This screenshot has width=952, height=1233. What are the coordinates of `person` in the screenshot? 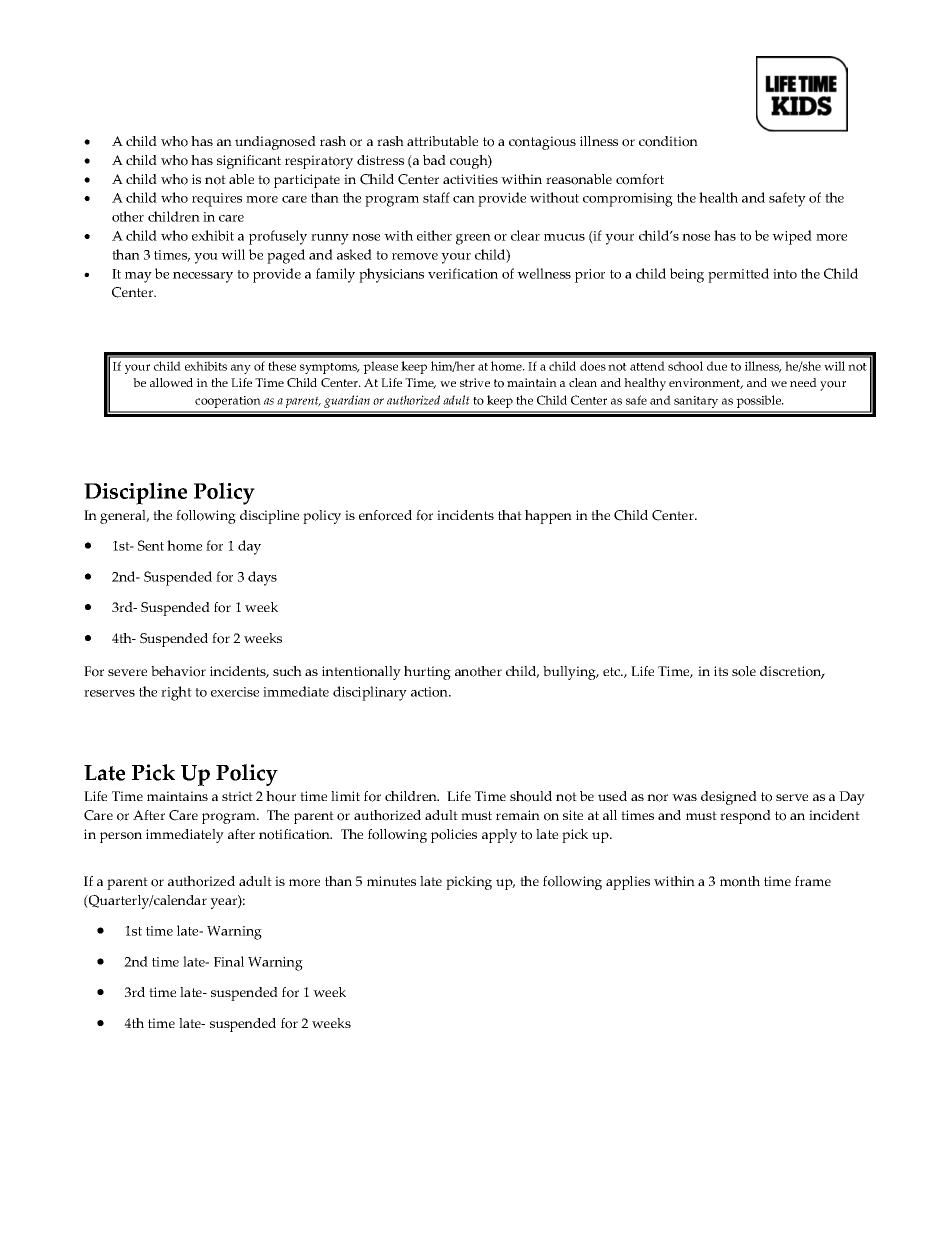 It's located at (121, 837).
